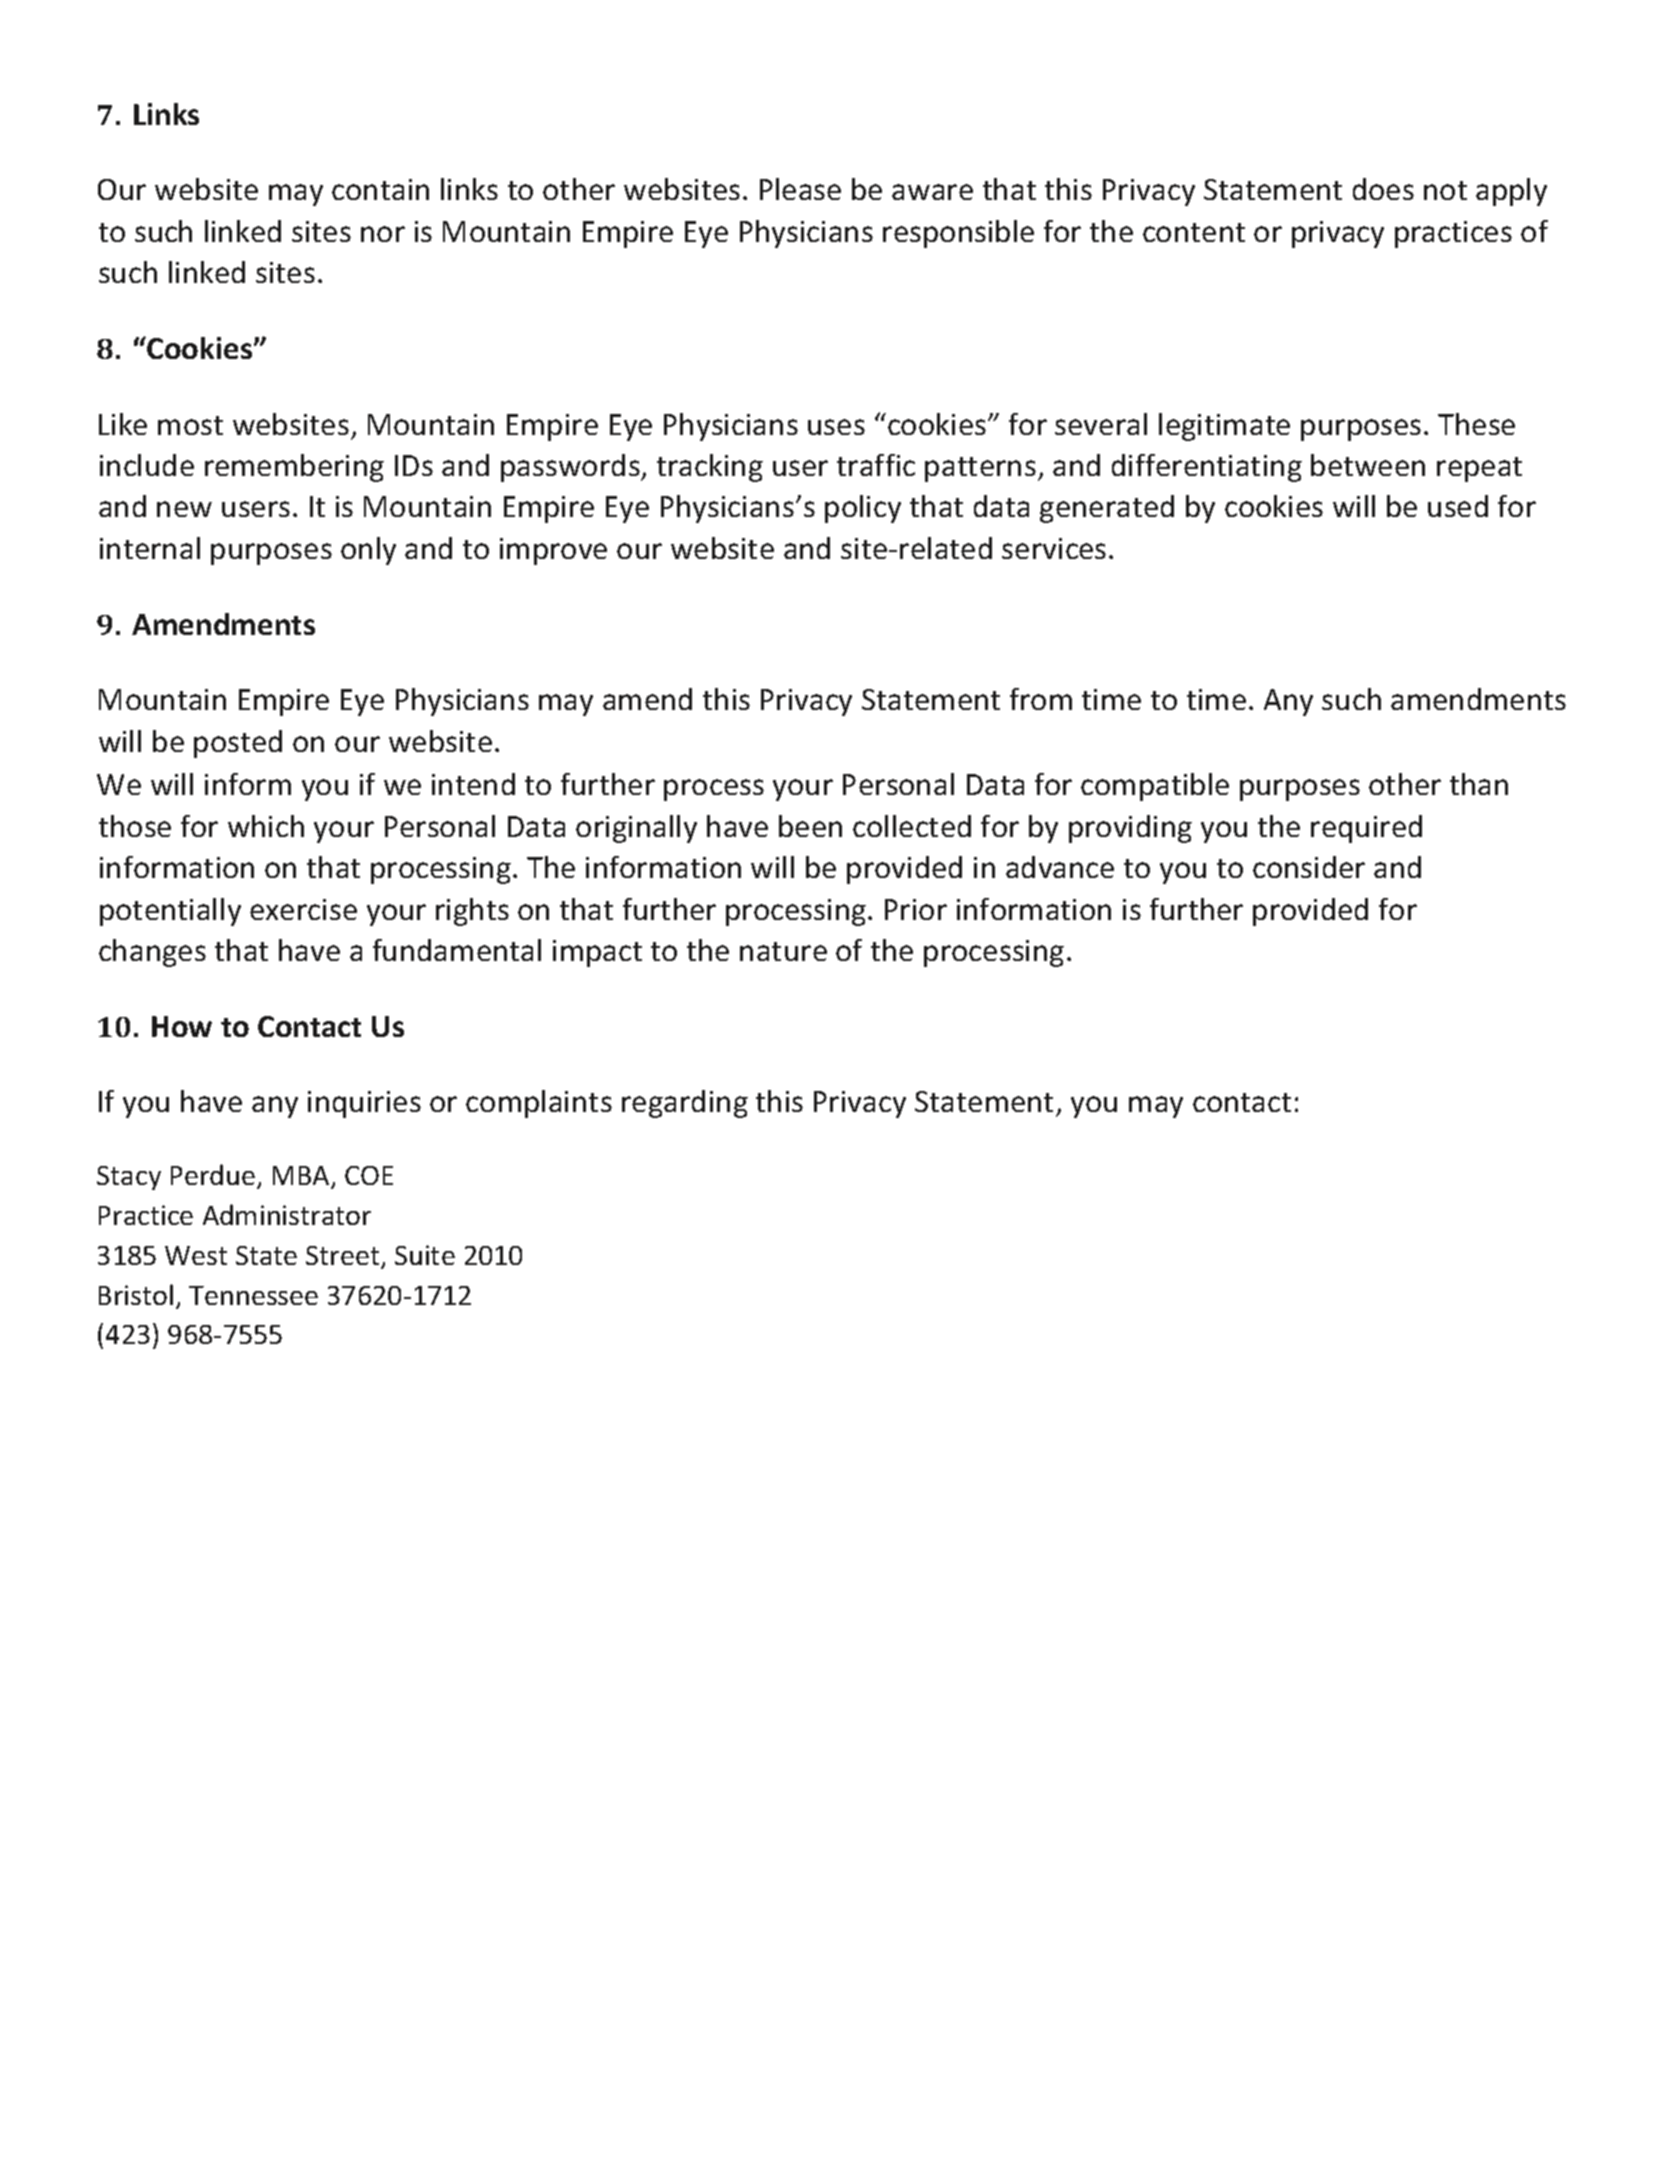  What do you see at coordinates (1383, 189) in the screenshot?
I see `does` at bounding box center [1383, 189].
